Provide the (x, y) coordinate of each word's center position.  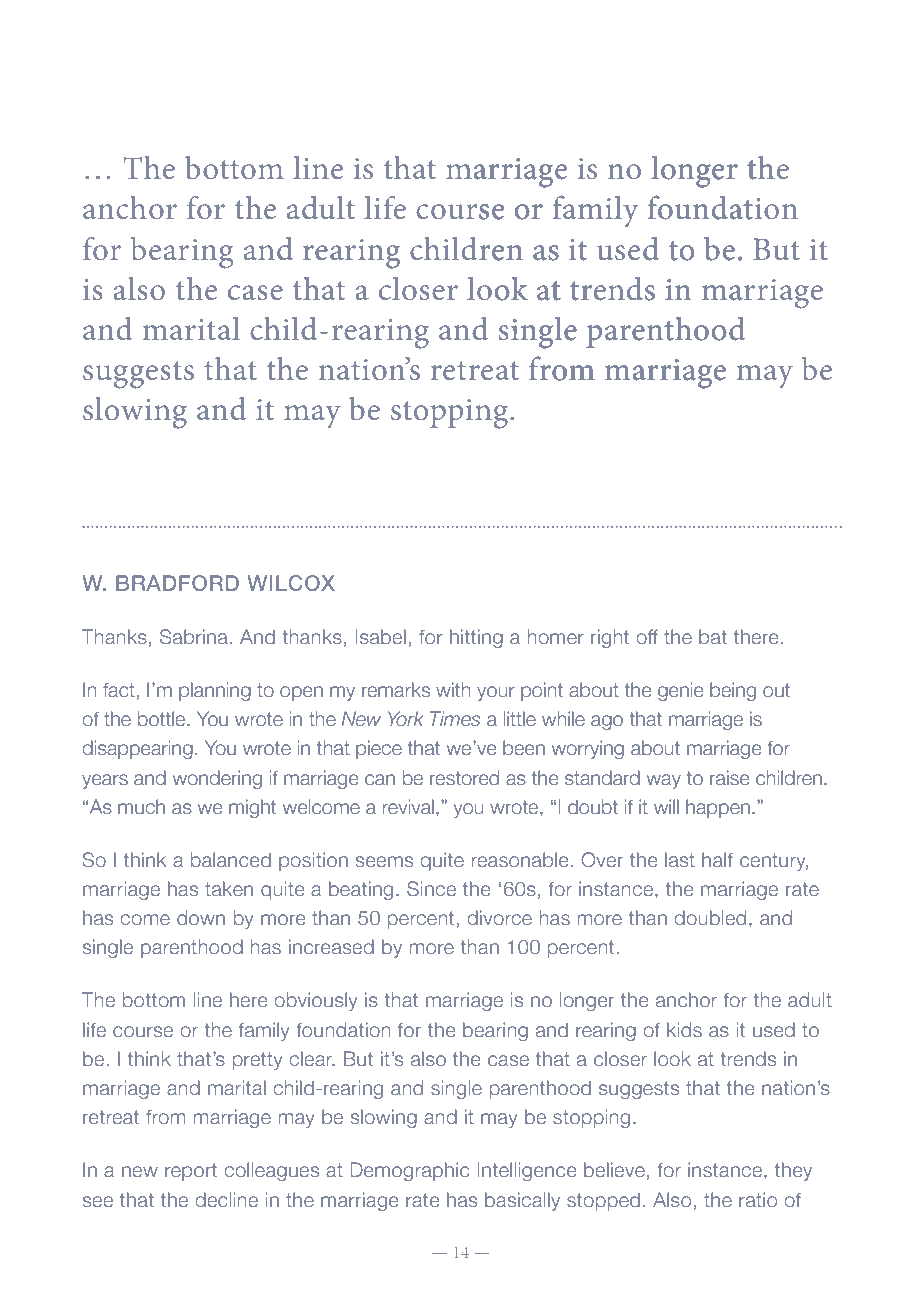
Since (431, 889)
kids (684, 1030)
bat (713, 637)
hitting (476, 638)
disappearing (137, 749)
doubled (710, 918)
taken (229, 889)
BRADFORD (177, 583)
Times (455, 719)
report (191, 1172)
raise (730, 778)
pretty (258, 1061)
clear (312, 1059)
